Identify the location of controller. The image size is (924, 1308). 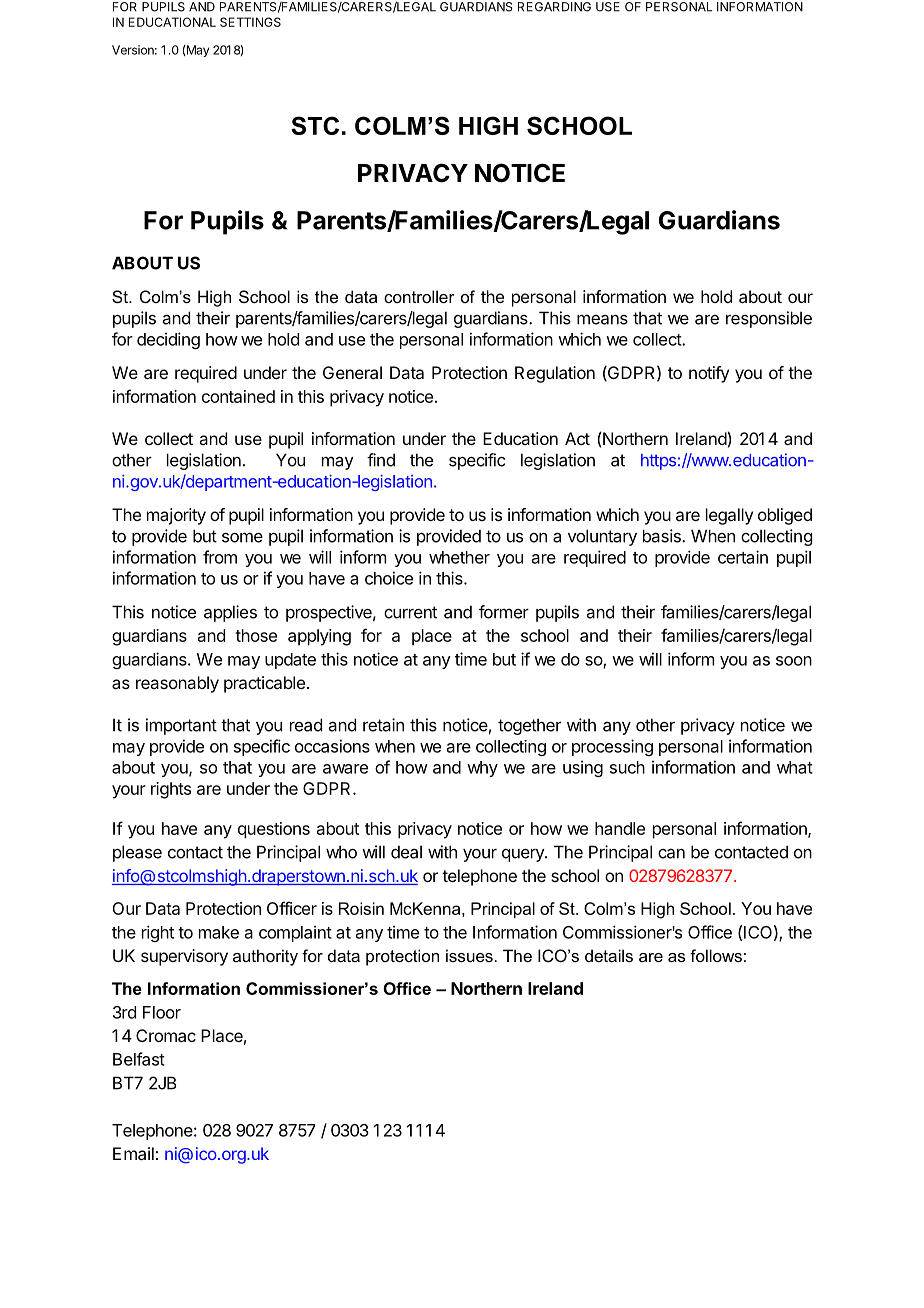
(419, 296).
